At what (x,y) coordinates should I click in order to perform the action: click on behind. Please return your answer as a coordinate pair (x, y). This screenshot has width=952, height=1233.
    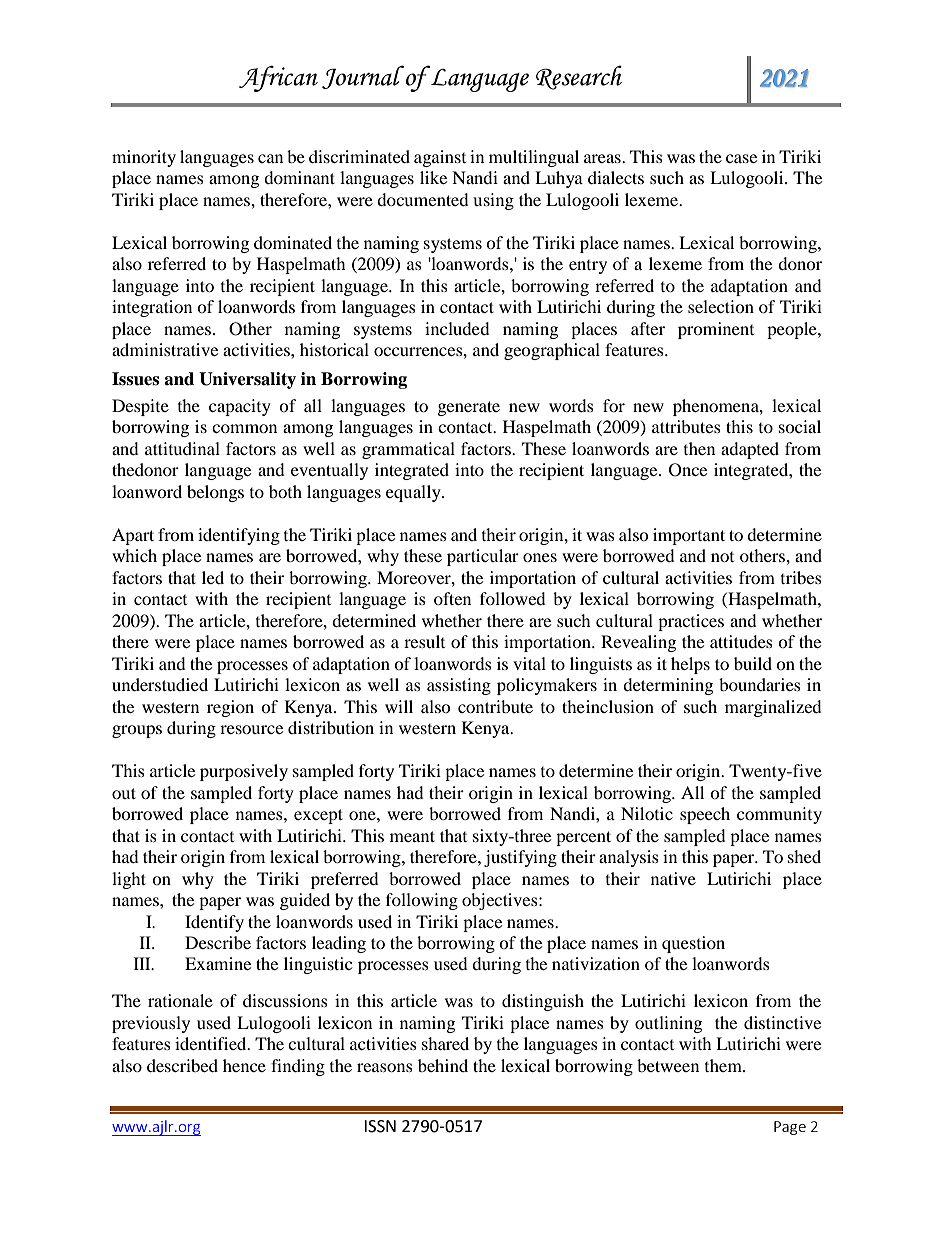
    Looking at the image, I should click on (443, 1065).
